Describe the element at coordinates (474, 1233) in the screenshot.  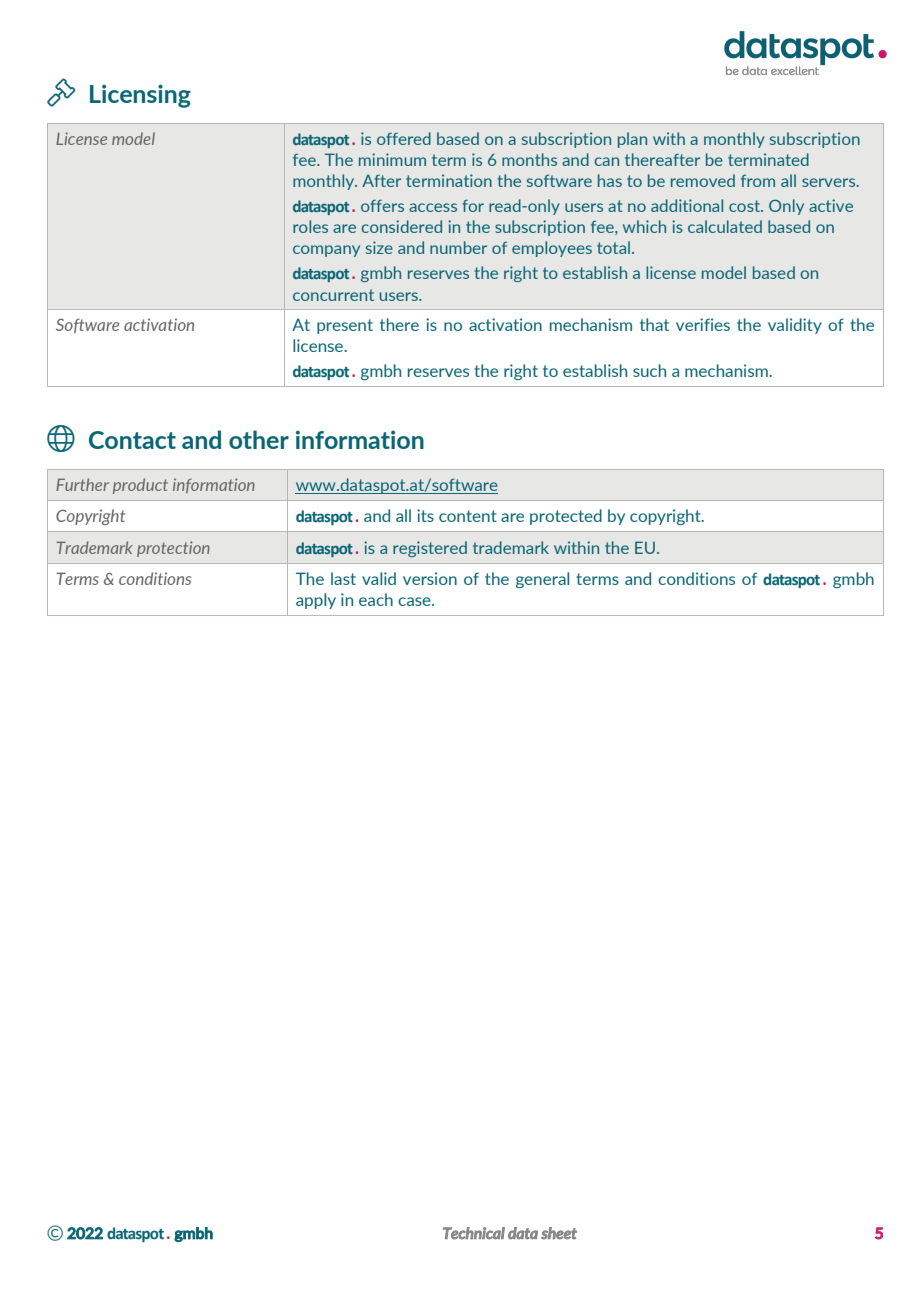
I see `Technical` at that location.
